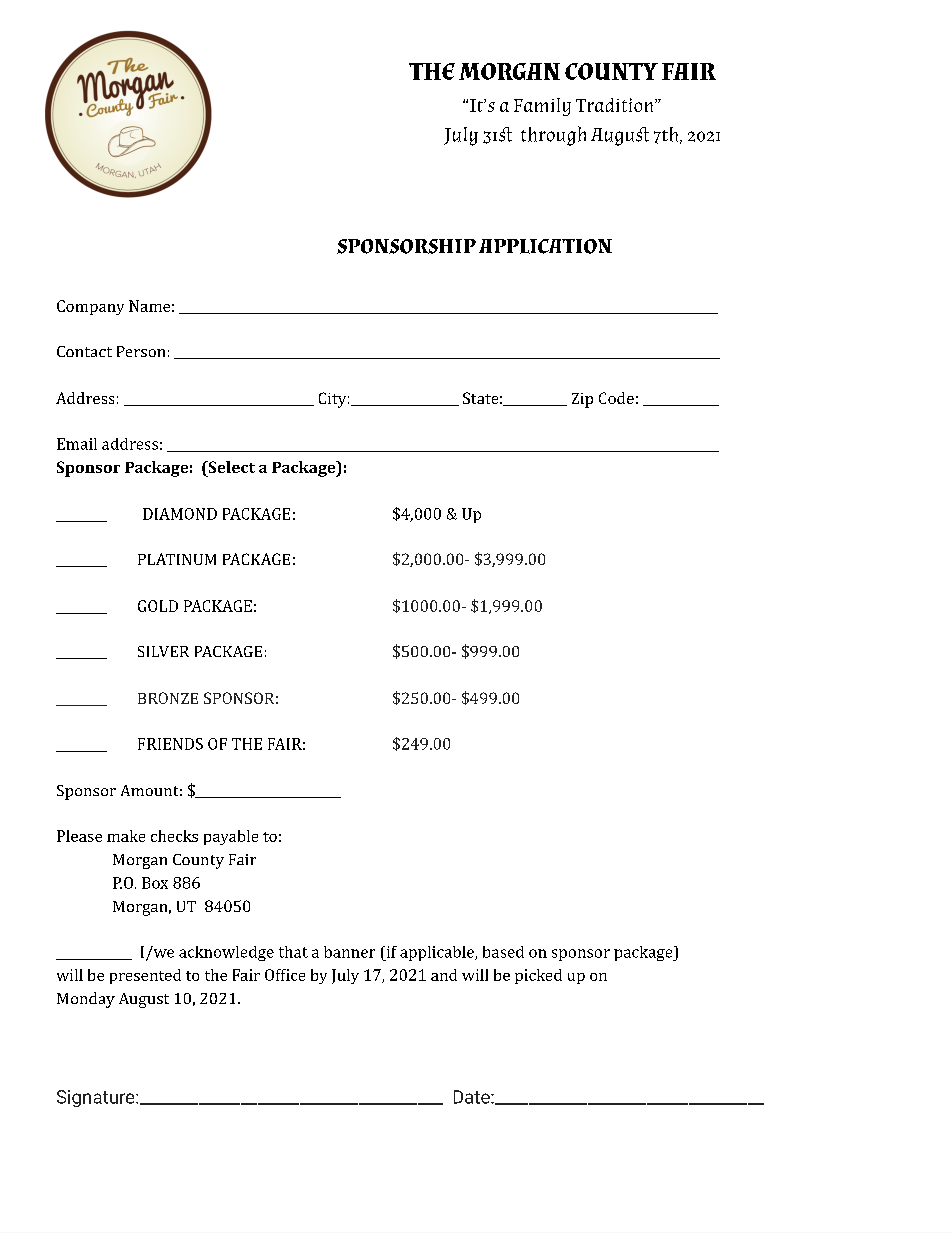 This image has height=1233, width=952. Describe the element at coordinates (90, 307) in the image. I see `Company` at that location.
